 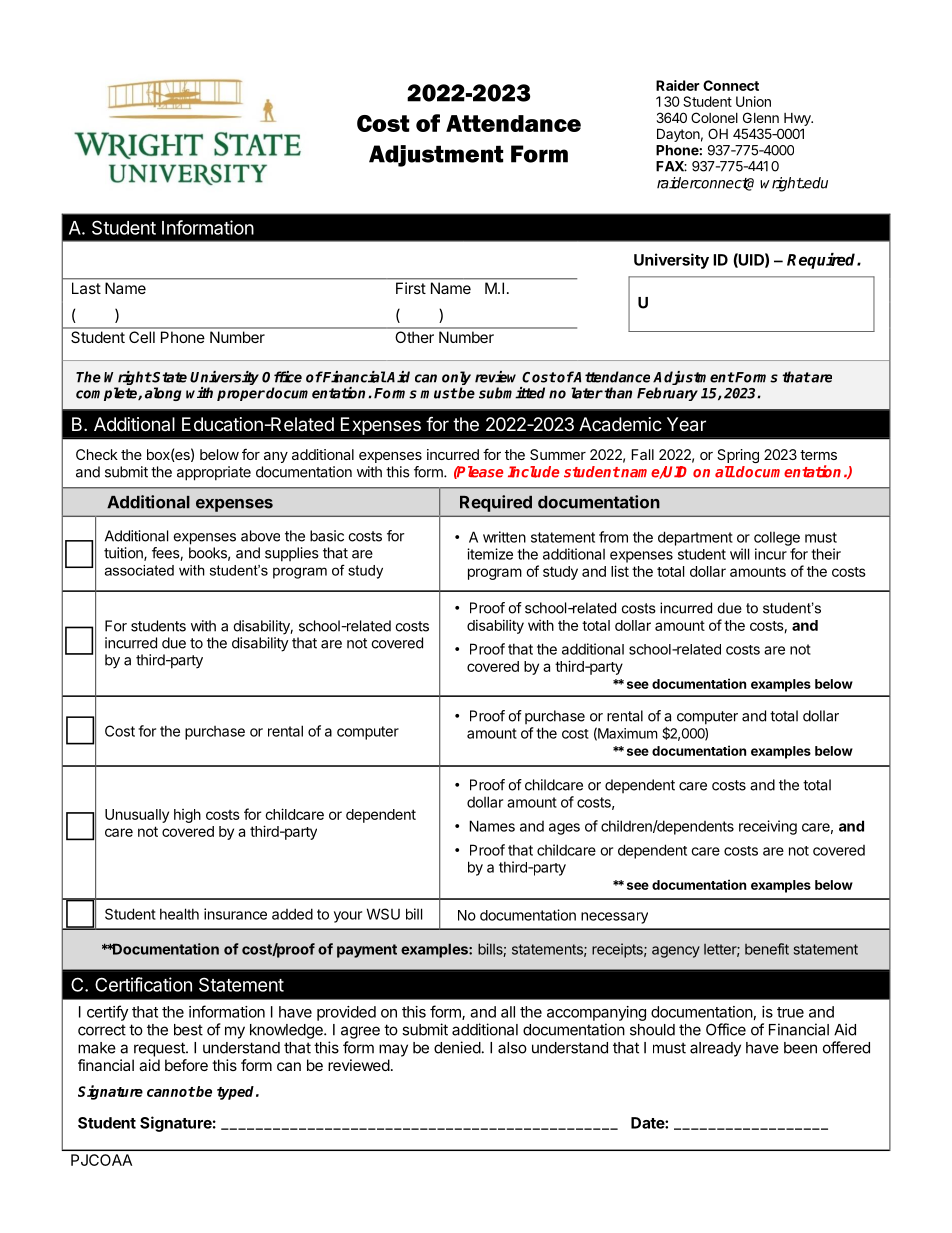 What do you see at coordinates (738, 456) in the page?
I see `Spring` at bounding box center [738, 456].
